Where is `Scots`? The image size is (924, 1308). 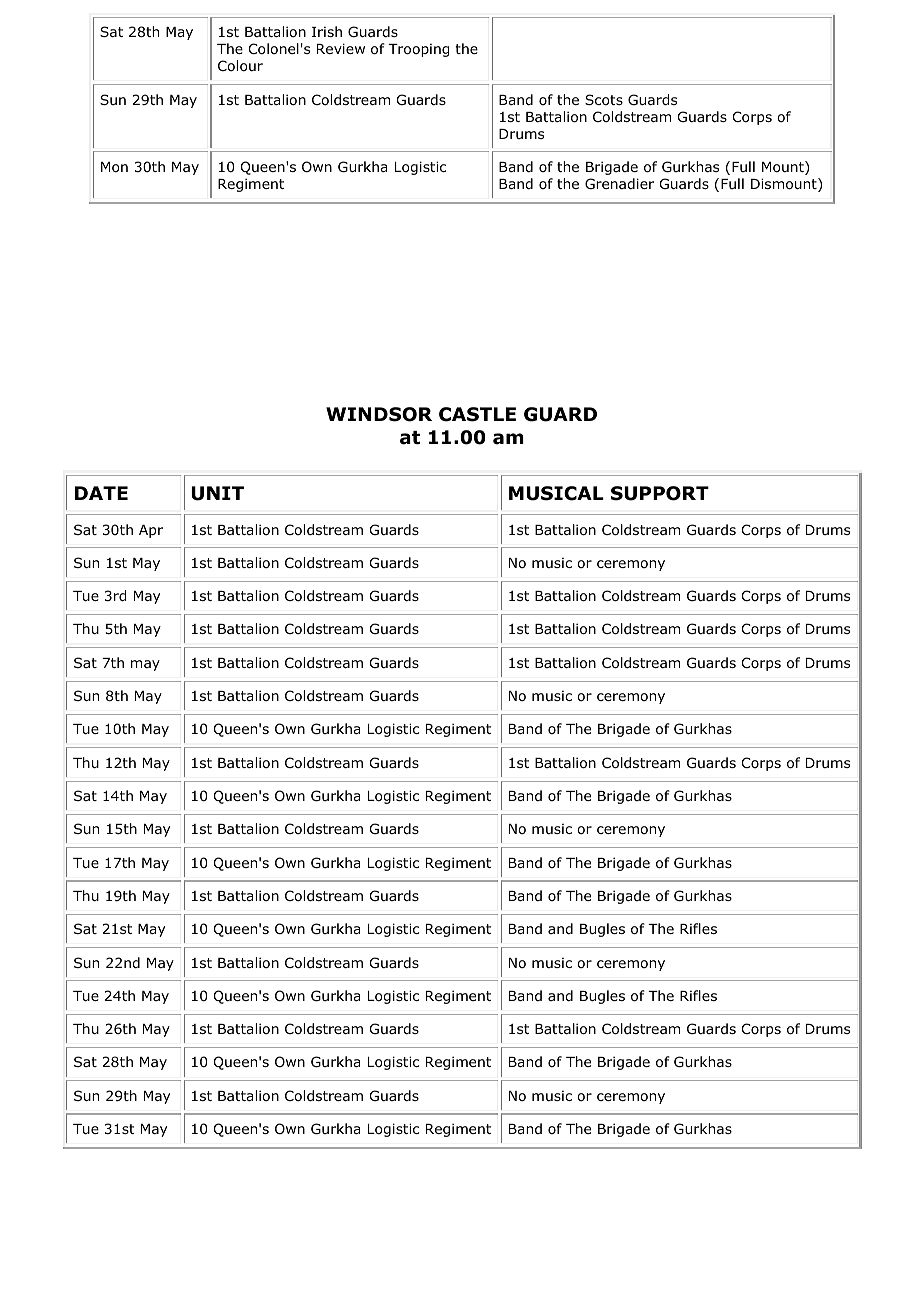
Scots is located at coordinates (604, 100).
